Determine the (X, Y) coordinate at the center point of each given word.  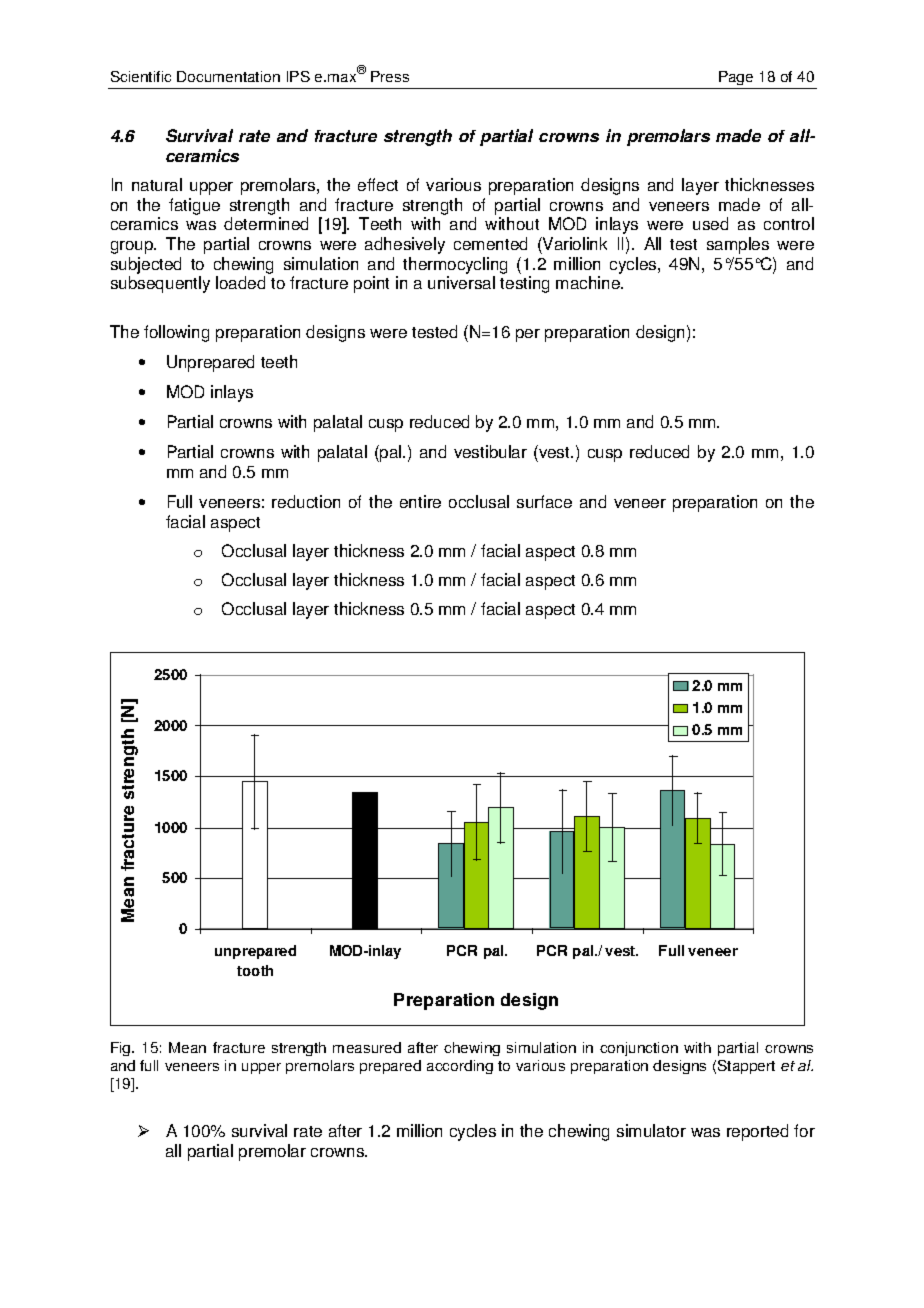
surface (544, 501)
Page (736, 78)
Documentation (228, 76)
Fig (122, 1049)
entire (420, 501)
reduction (306, 501)
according (460, 1067)
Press (390, 76)
